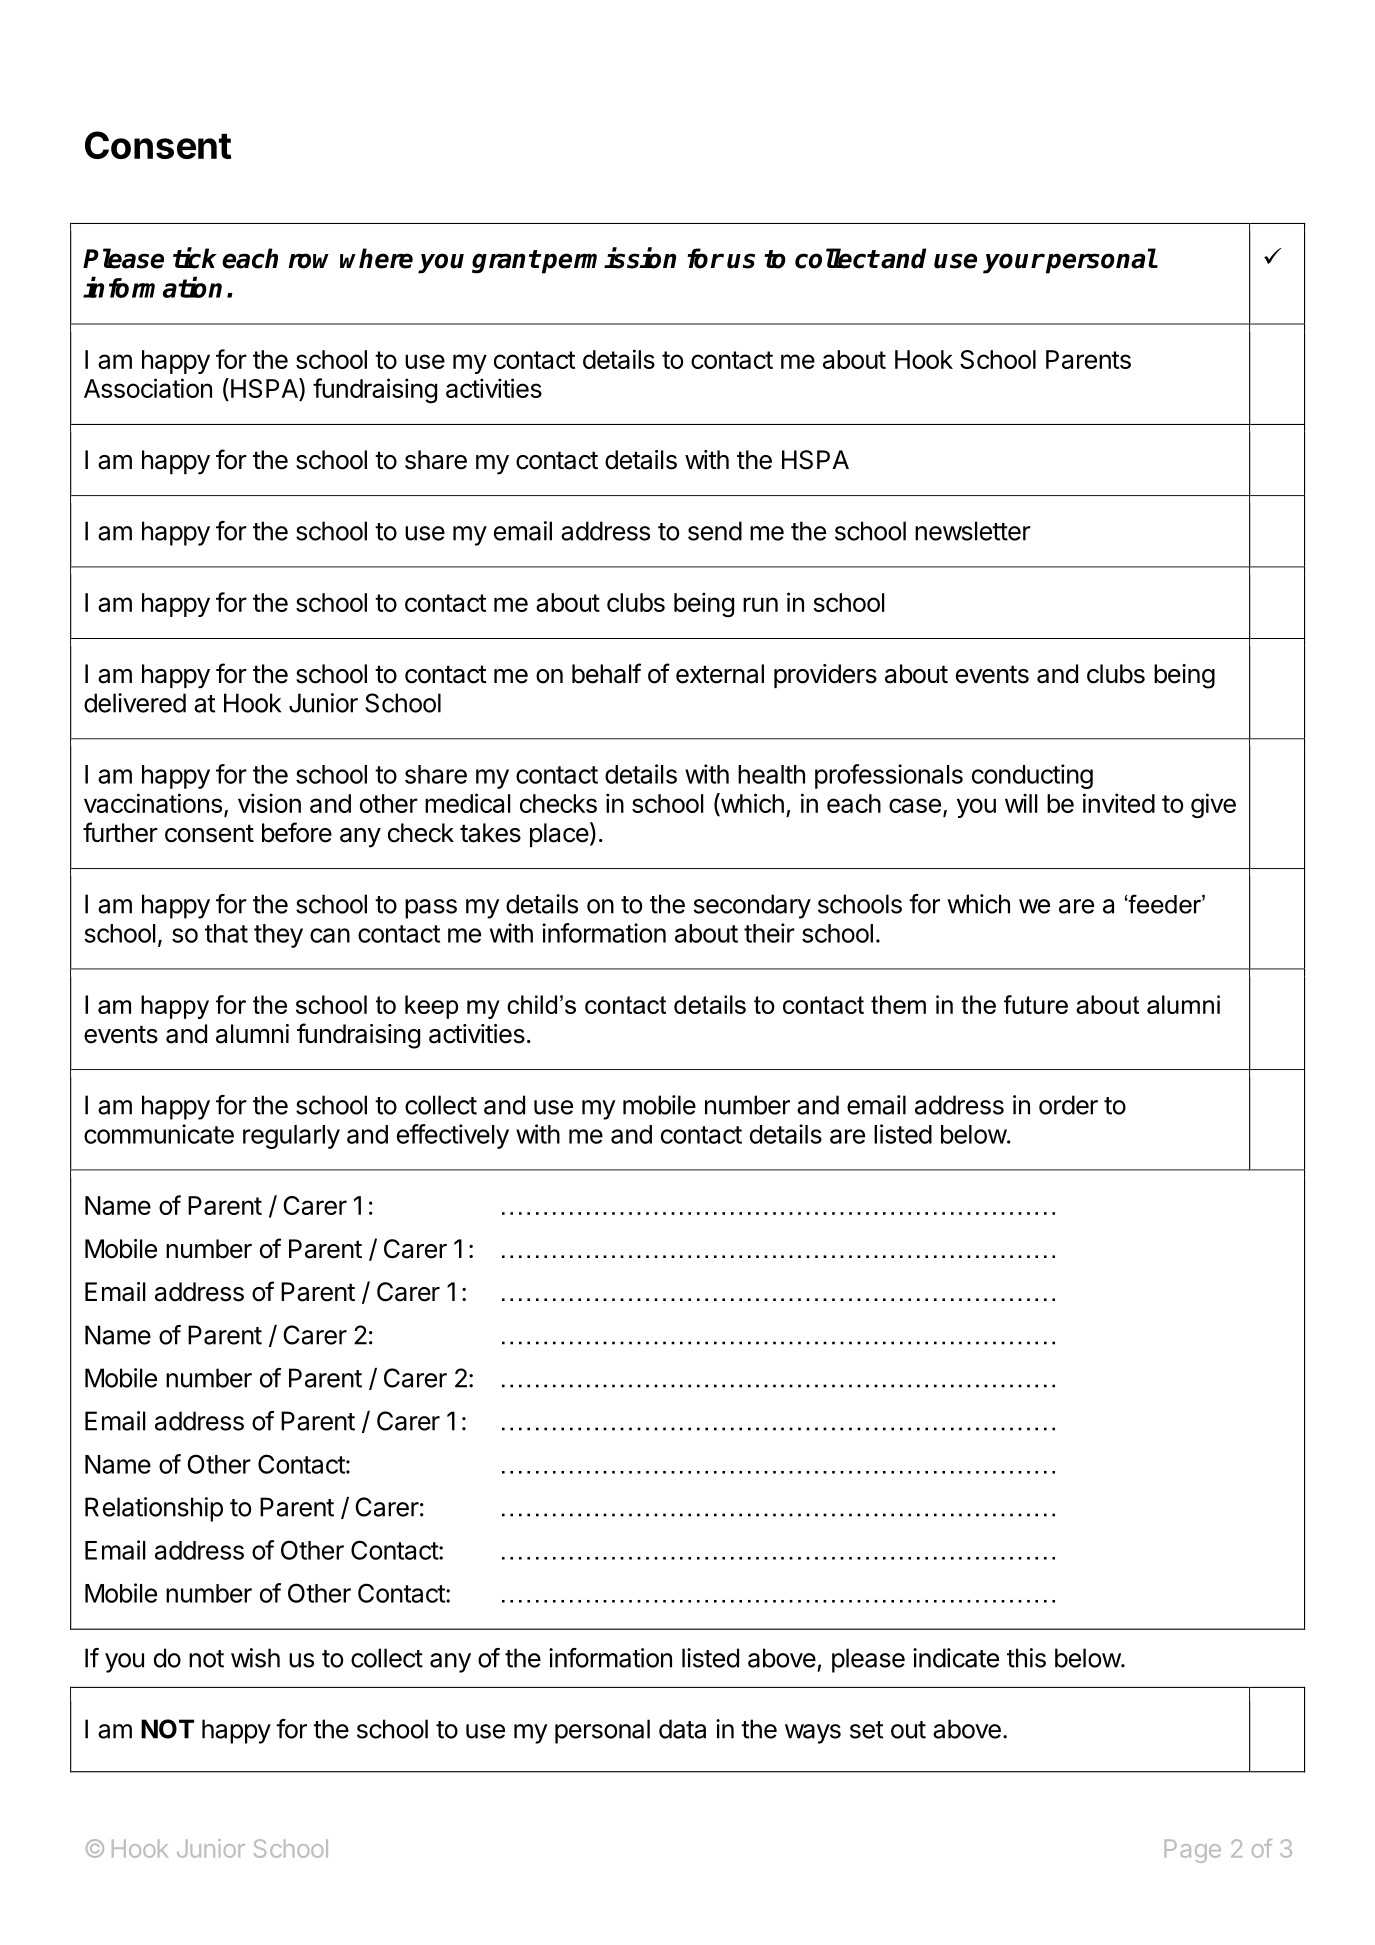 The width and height of the document is (1375, 1945). Describe the element at coordinates (308, 261) in the document. I see `row` at that location.
